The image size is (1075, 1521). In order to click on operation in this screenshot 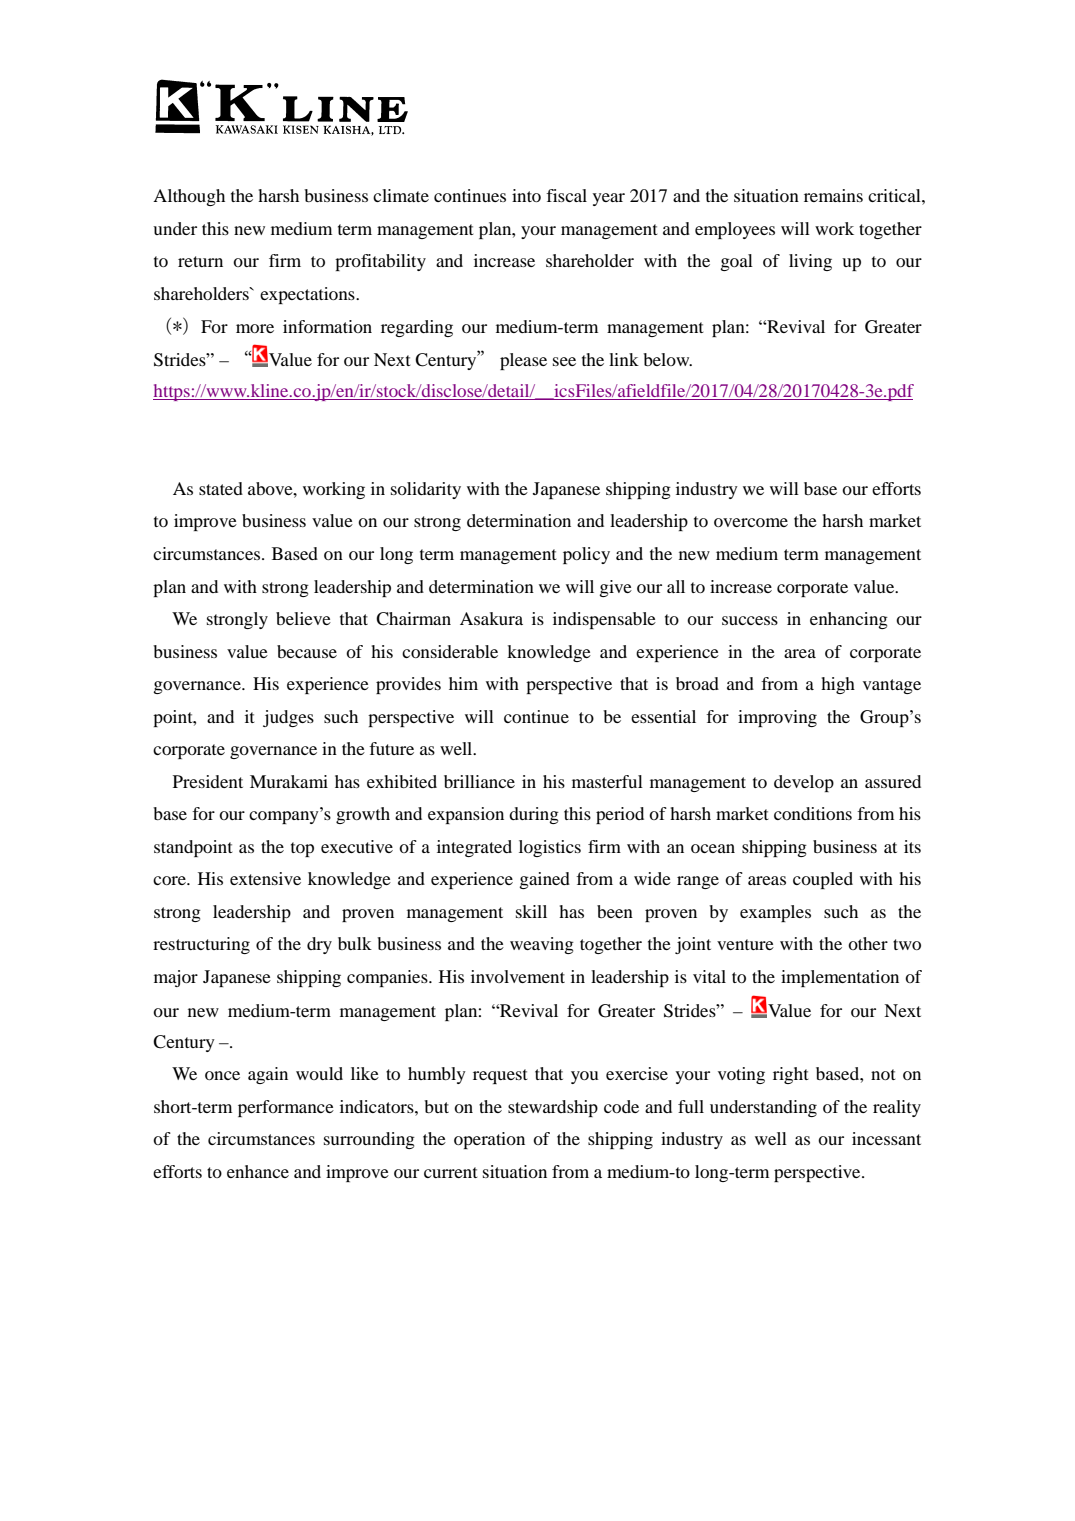, I will do `click(489, 1140)`.
